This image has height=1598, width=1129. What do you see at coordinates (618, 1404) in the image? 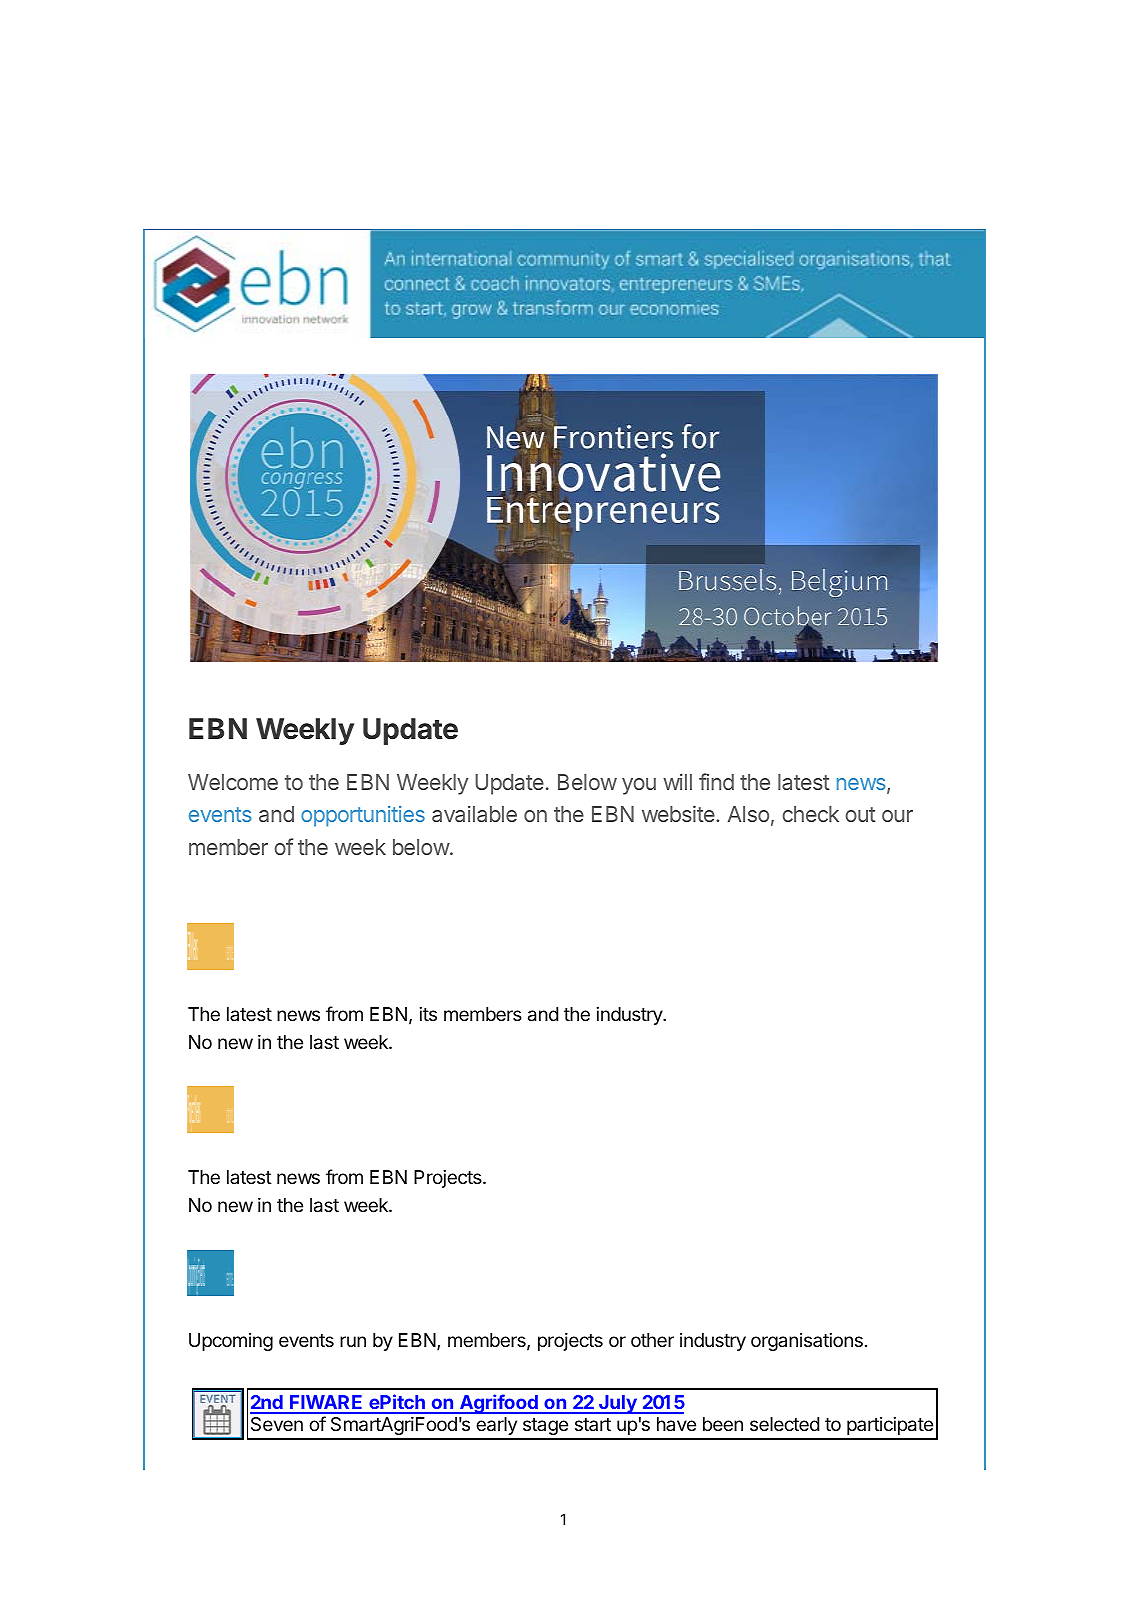
I see `July` at bounding box center [618, 1404].
